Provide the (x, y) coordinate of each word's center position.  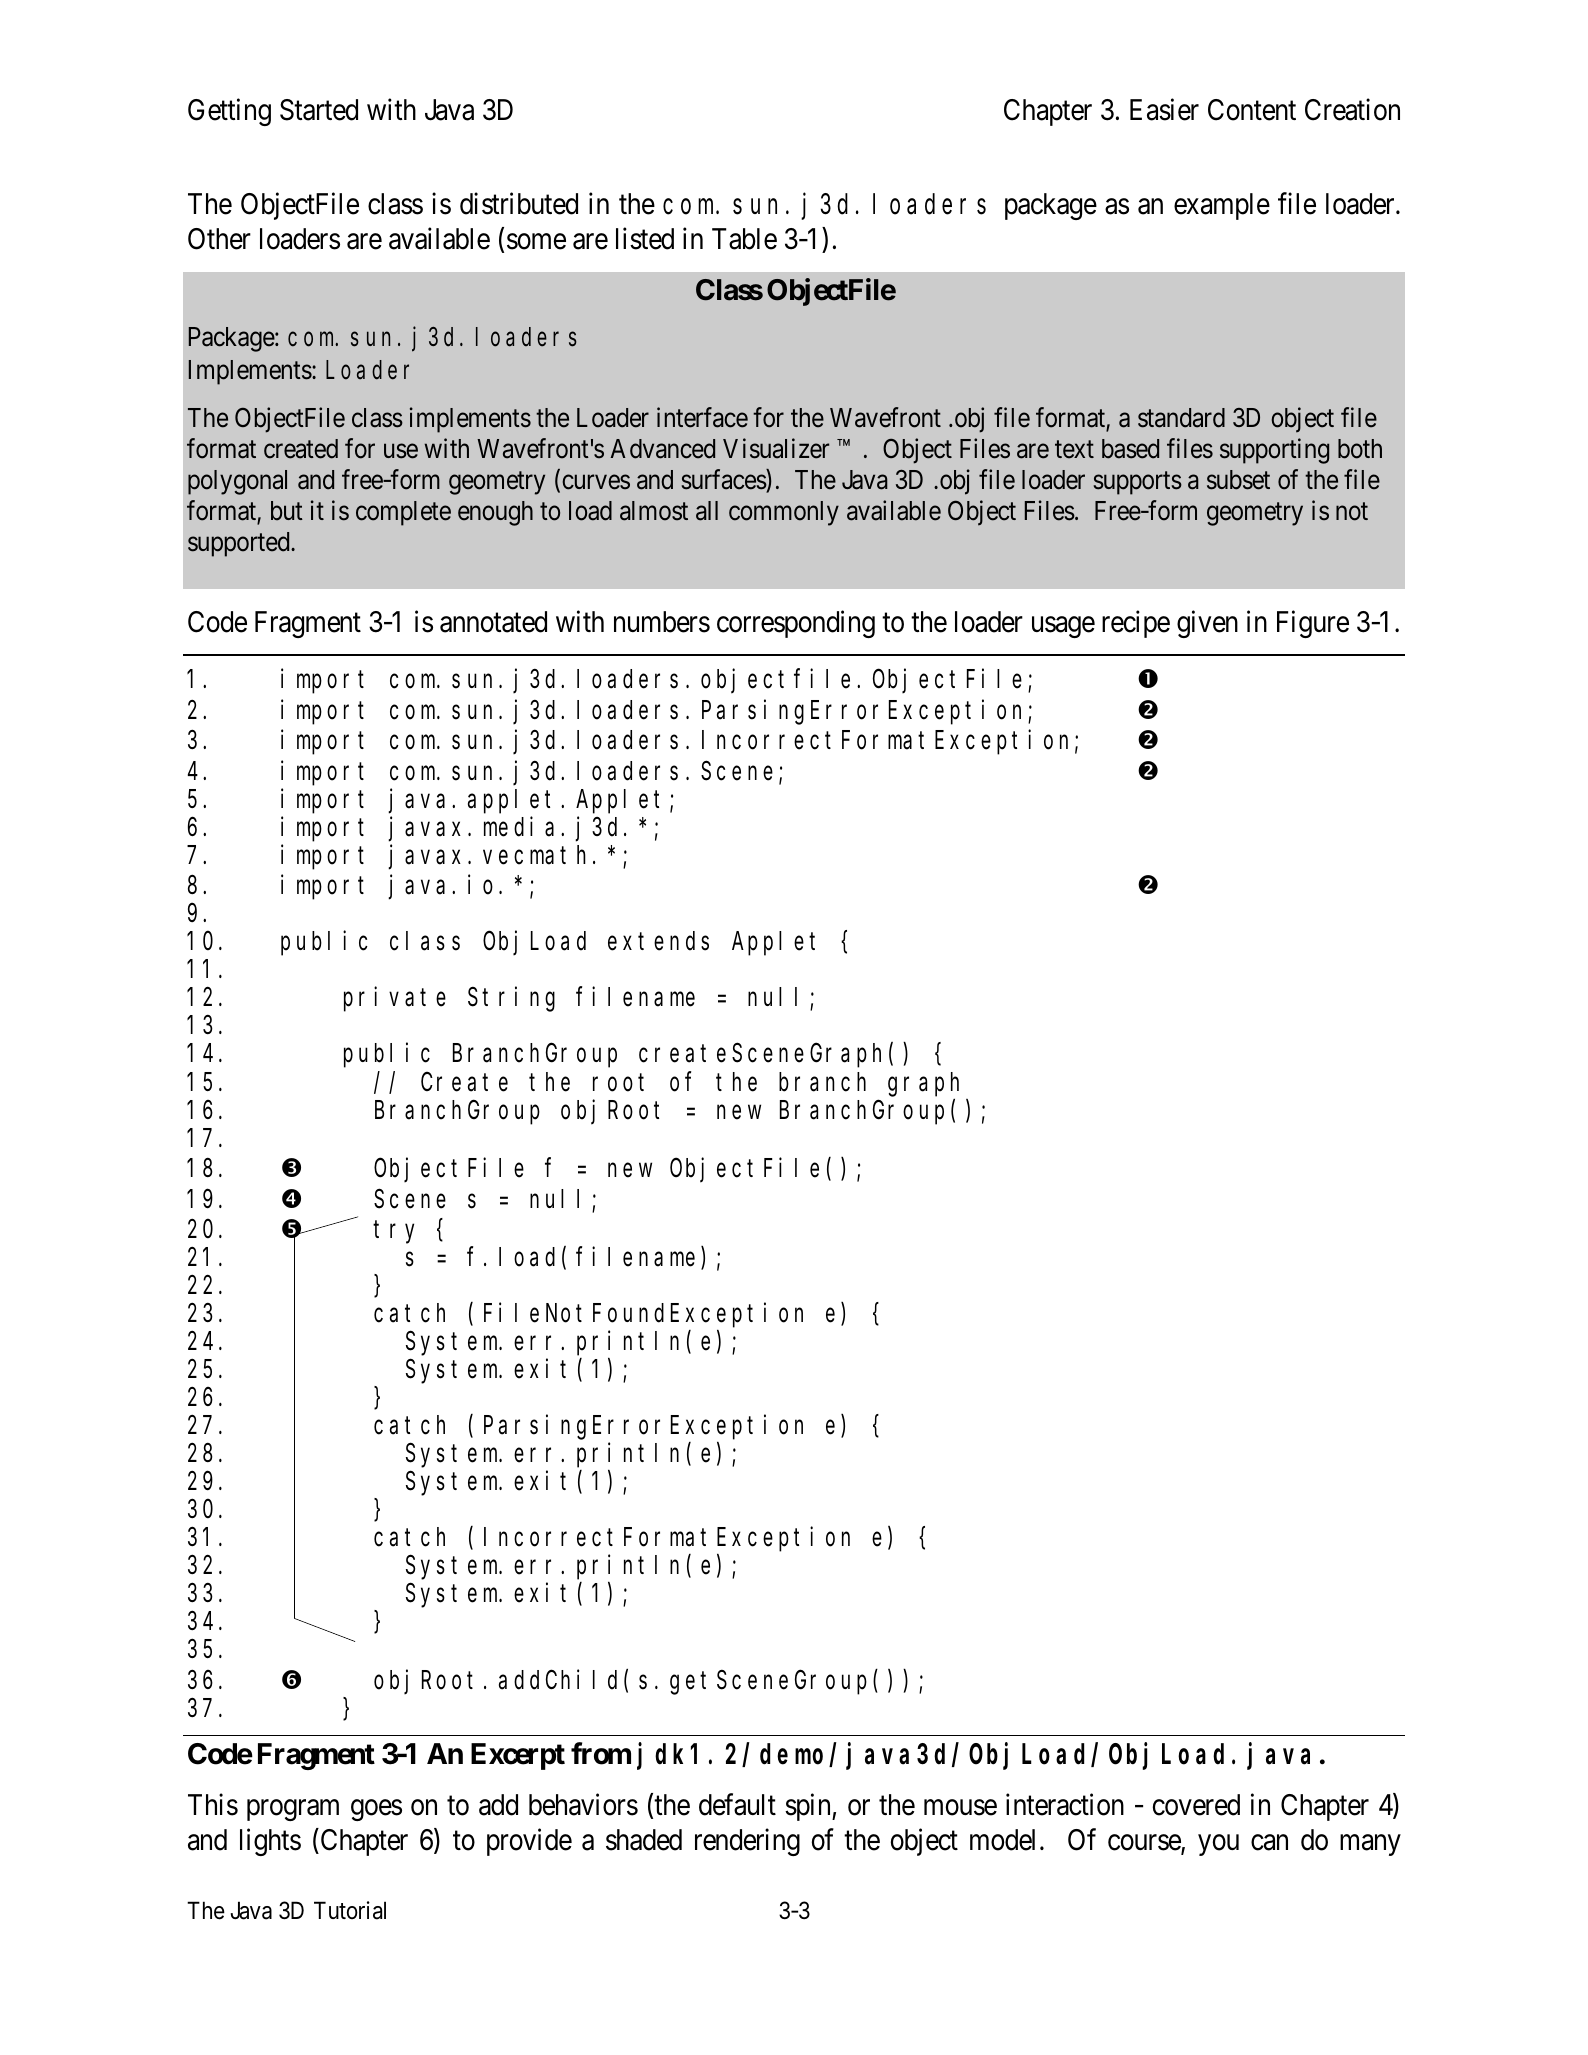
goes (376, 1810)
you (1218, 1845)
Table (744, 239)
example (1222, 206)
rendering (747, 1842)
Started (319, 110)
